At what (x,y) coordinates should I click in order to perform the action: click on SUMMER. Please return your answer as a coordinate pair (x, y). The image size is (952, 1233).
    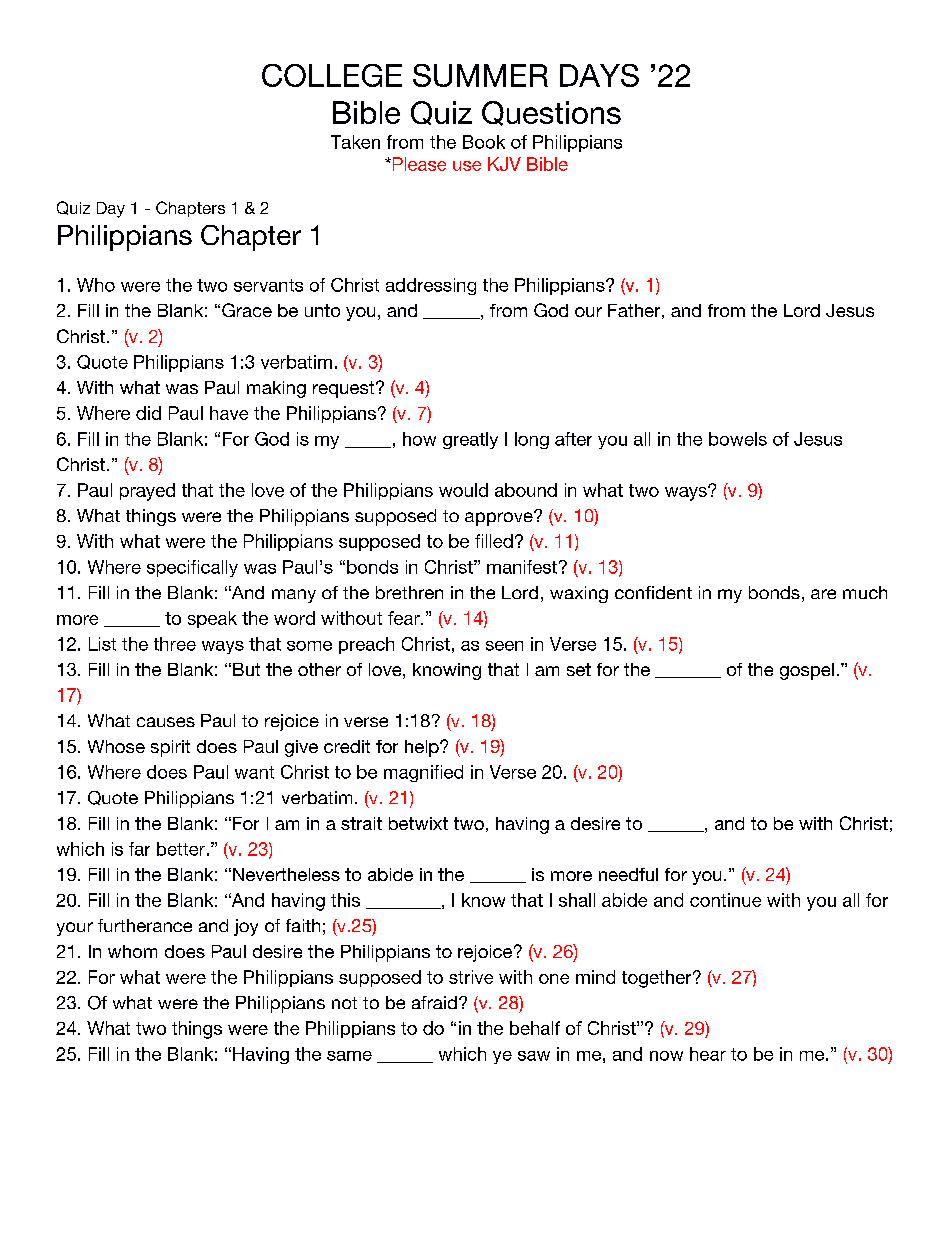
    Looking at the image, I should click on (480, 75).
